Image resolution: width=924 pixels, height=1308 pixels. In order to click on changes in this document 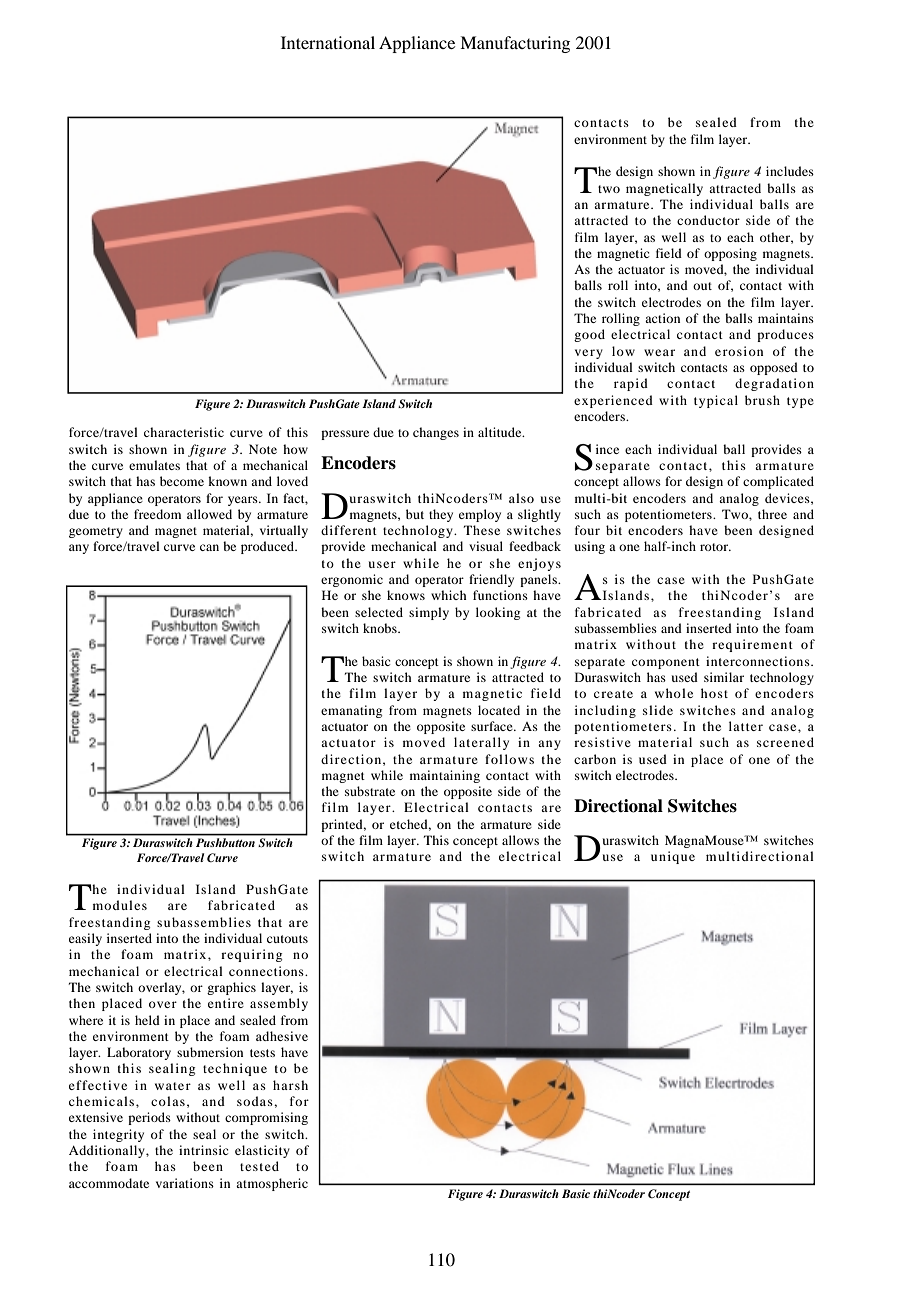, I will do `click(436, 433)`.
